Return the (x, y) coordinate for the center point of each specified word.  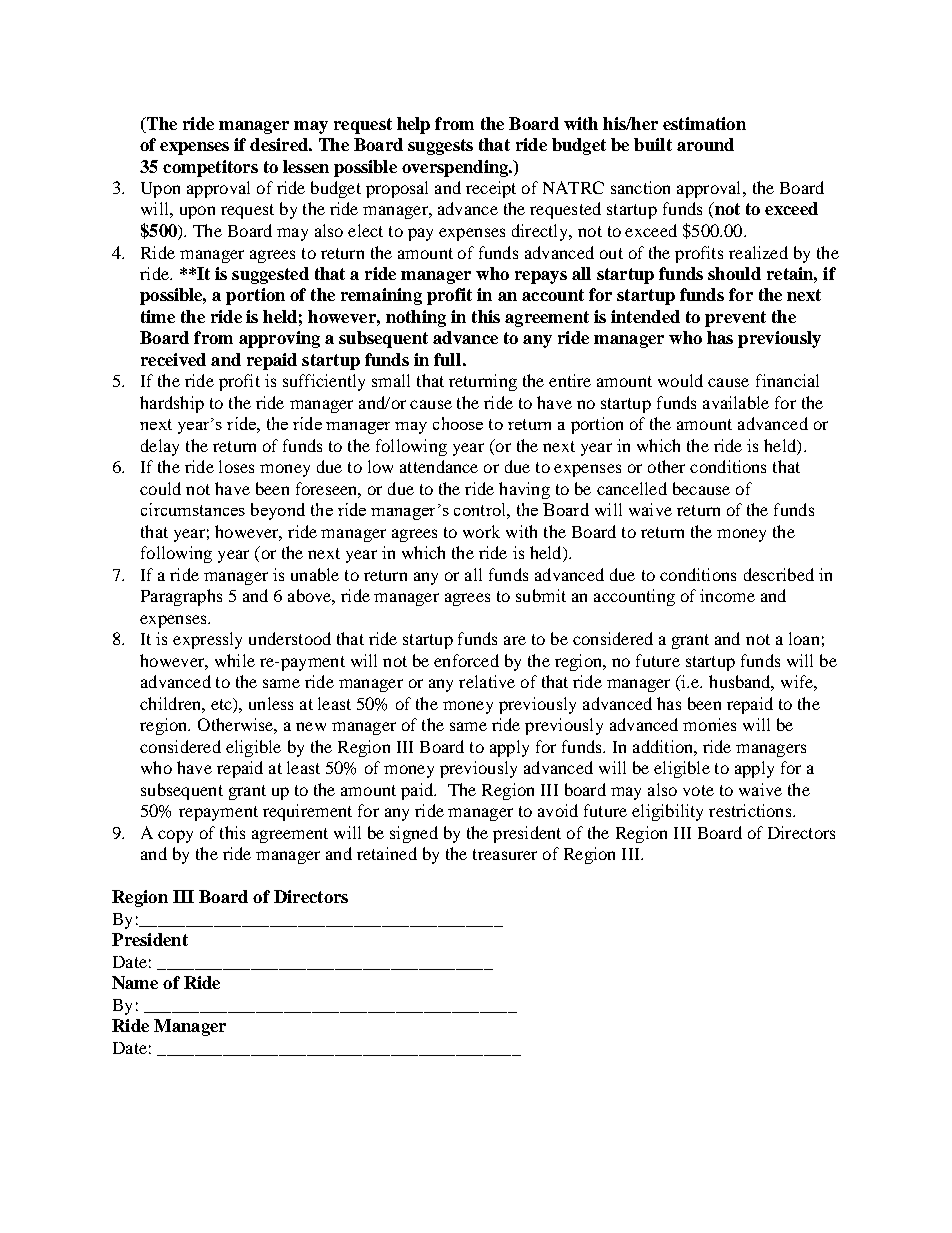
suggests (440, 147)
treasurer (505, 854)
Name (135, 982)
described (779, 574)
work (481, 531)
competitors (210, 168)
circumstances (193, 509)
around (705, 144)
